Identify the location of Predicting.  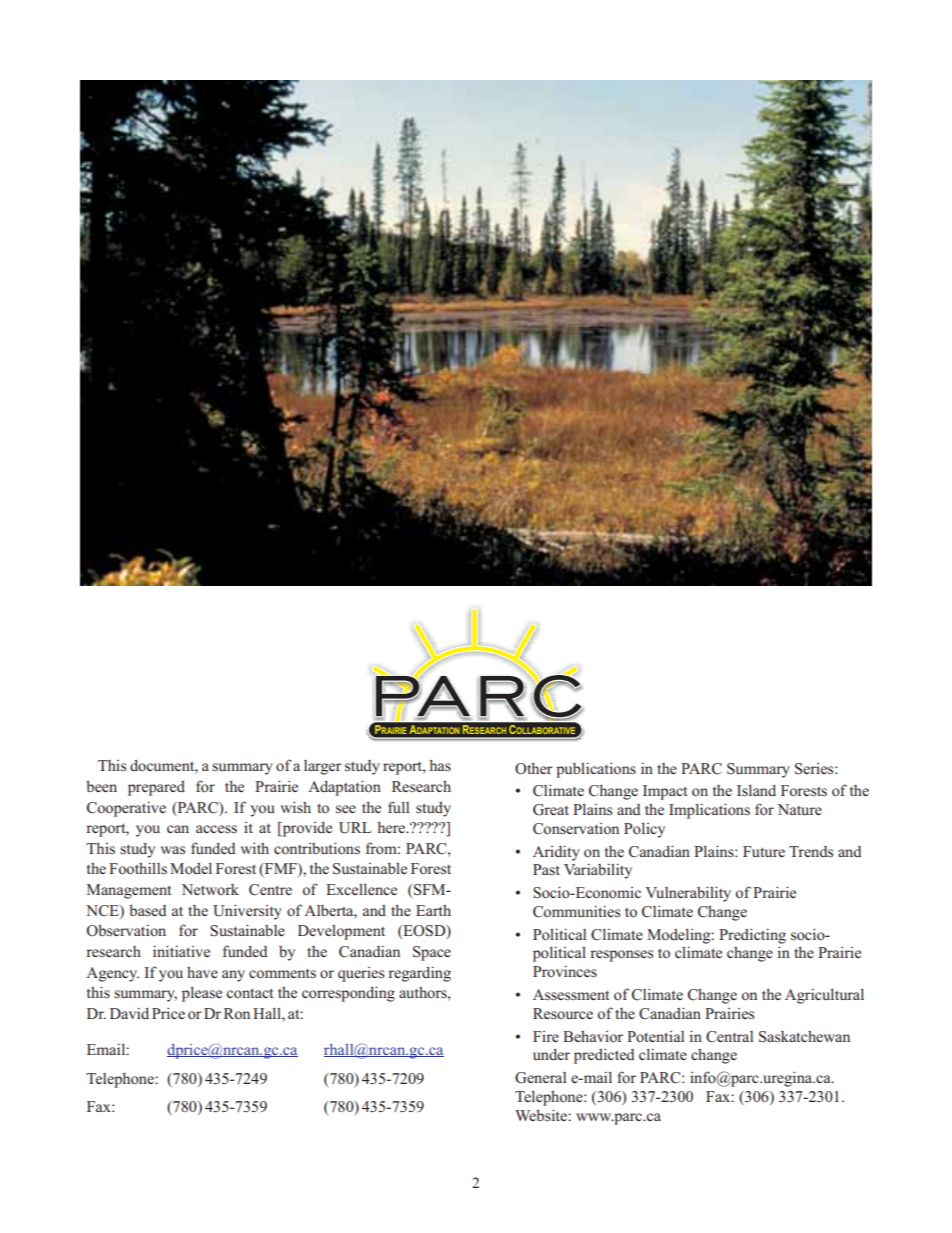
(752, 936).
